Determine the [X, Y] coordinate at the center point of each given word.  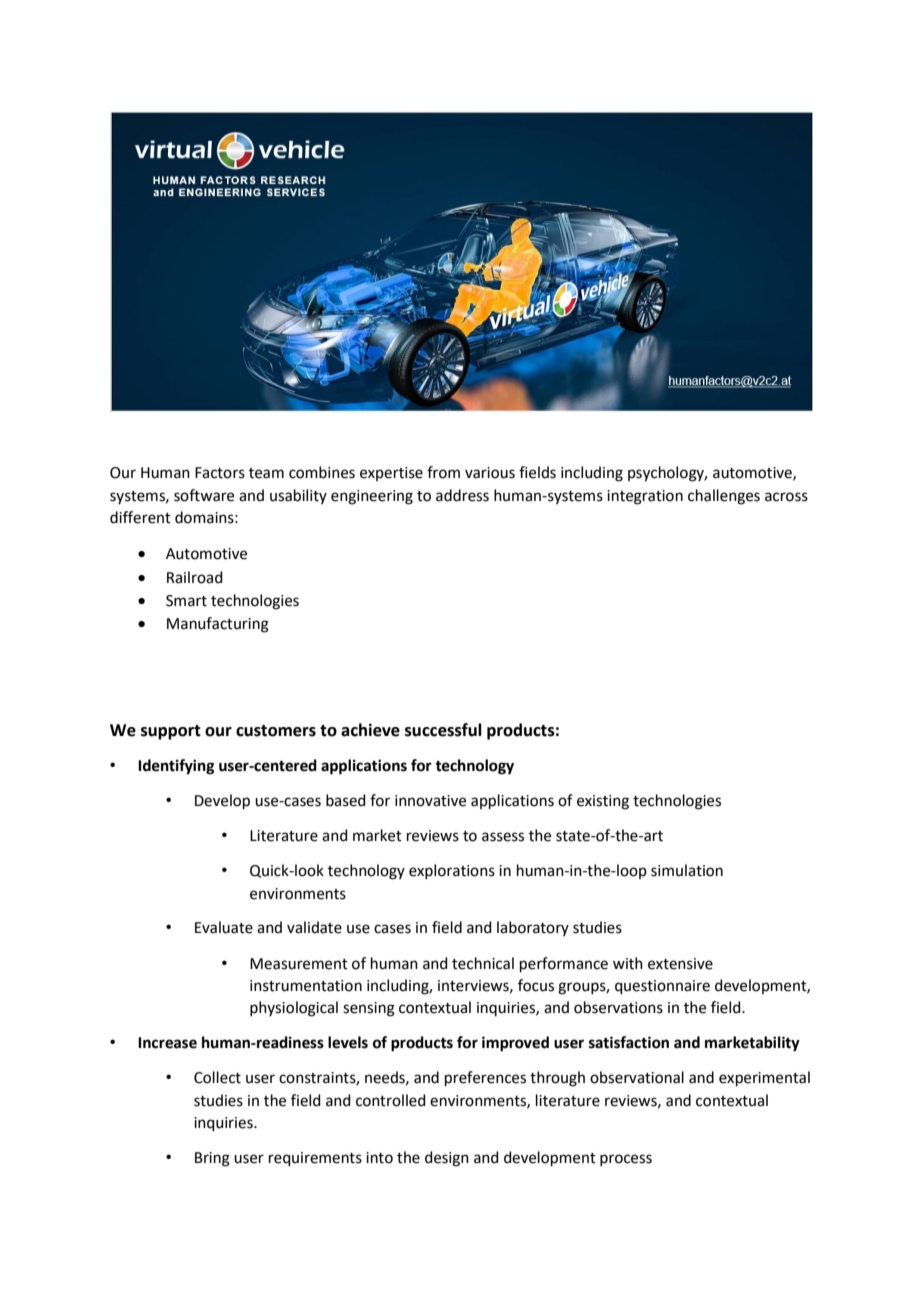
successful [443, 730]
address [462, 495]
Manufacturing [218, 625]
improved [515, 1044]
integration [645, 497]
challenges [724, 497]
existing [603, 802]
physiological [294, 1009]
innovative [430, 801]
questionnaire [662, 987]
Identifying [176, 767]
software [204, 495]
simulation [687, 870]
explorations [452, 871]
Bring [212, 1159]
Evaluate [224, 927]
